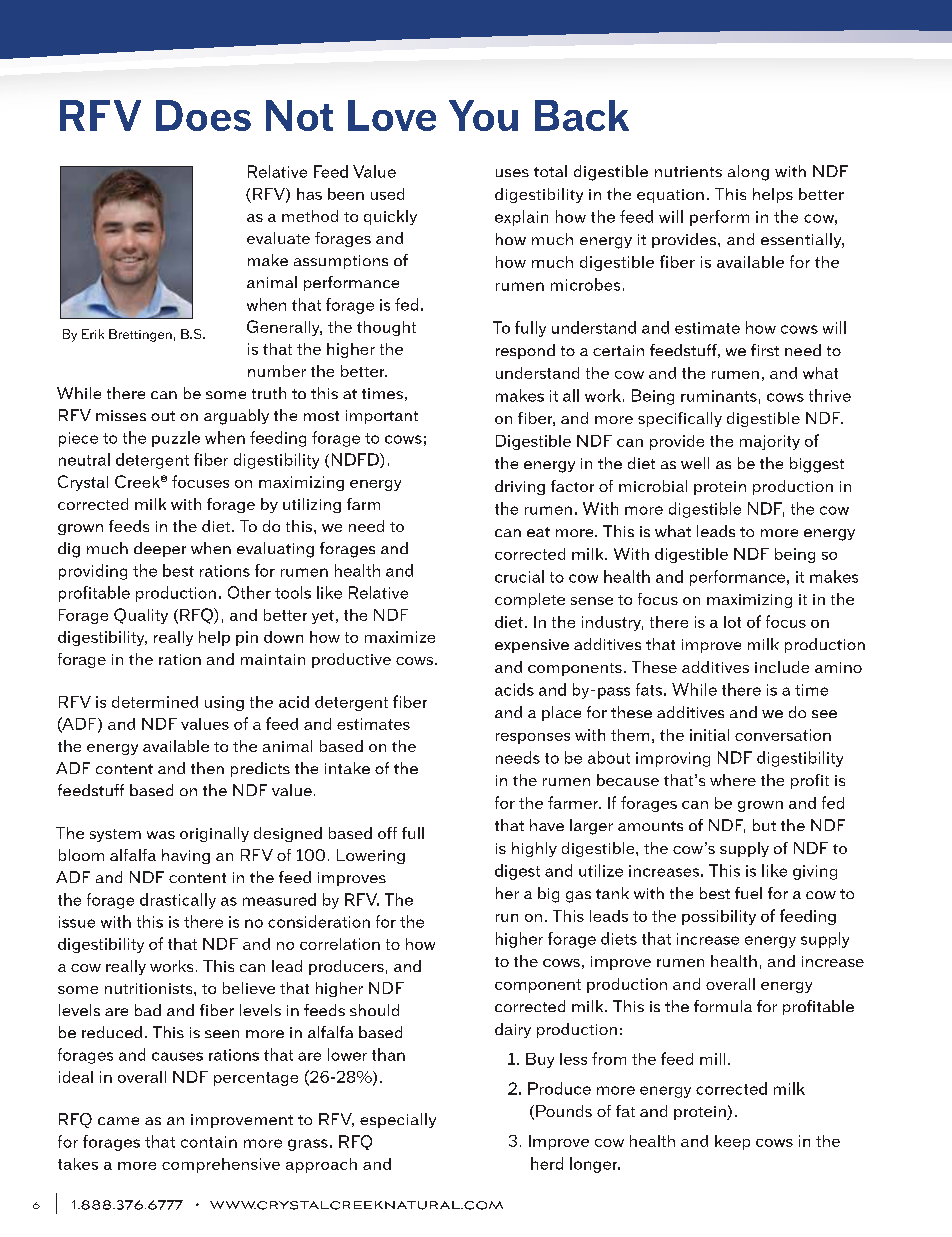  Describe the element at coordinates (748, 173) in the document. I see `along` at that location.
